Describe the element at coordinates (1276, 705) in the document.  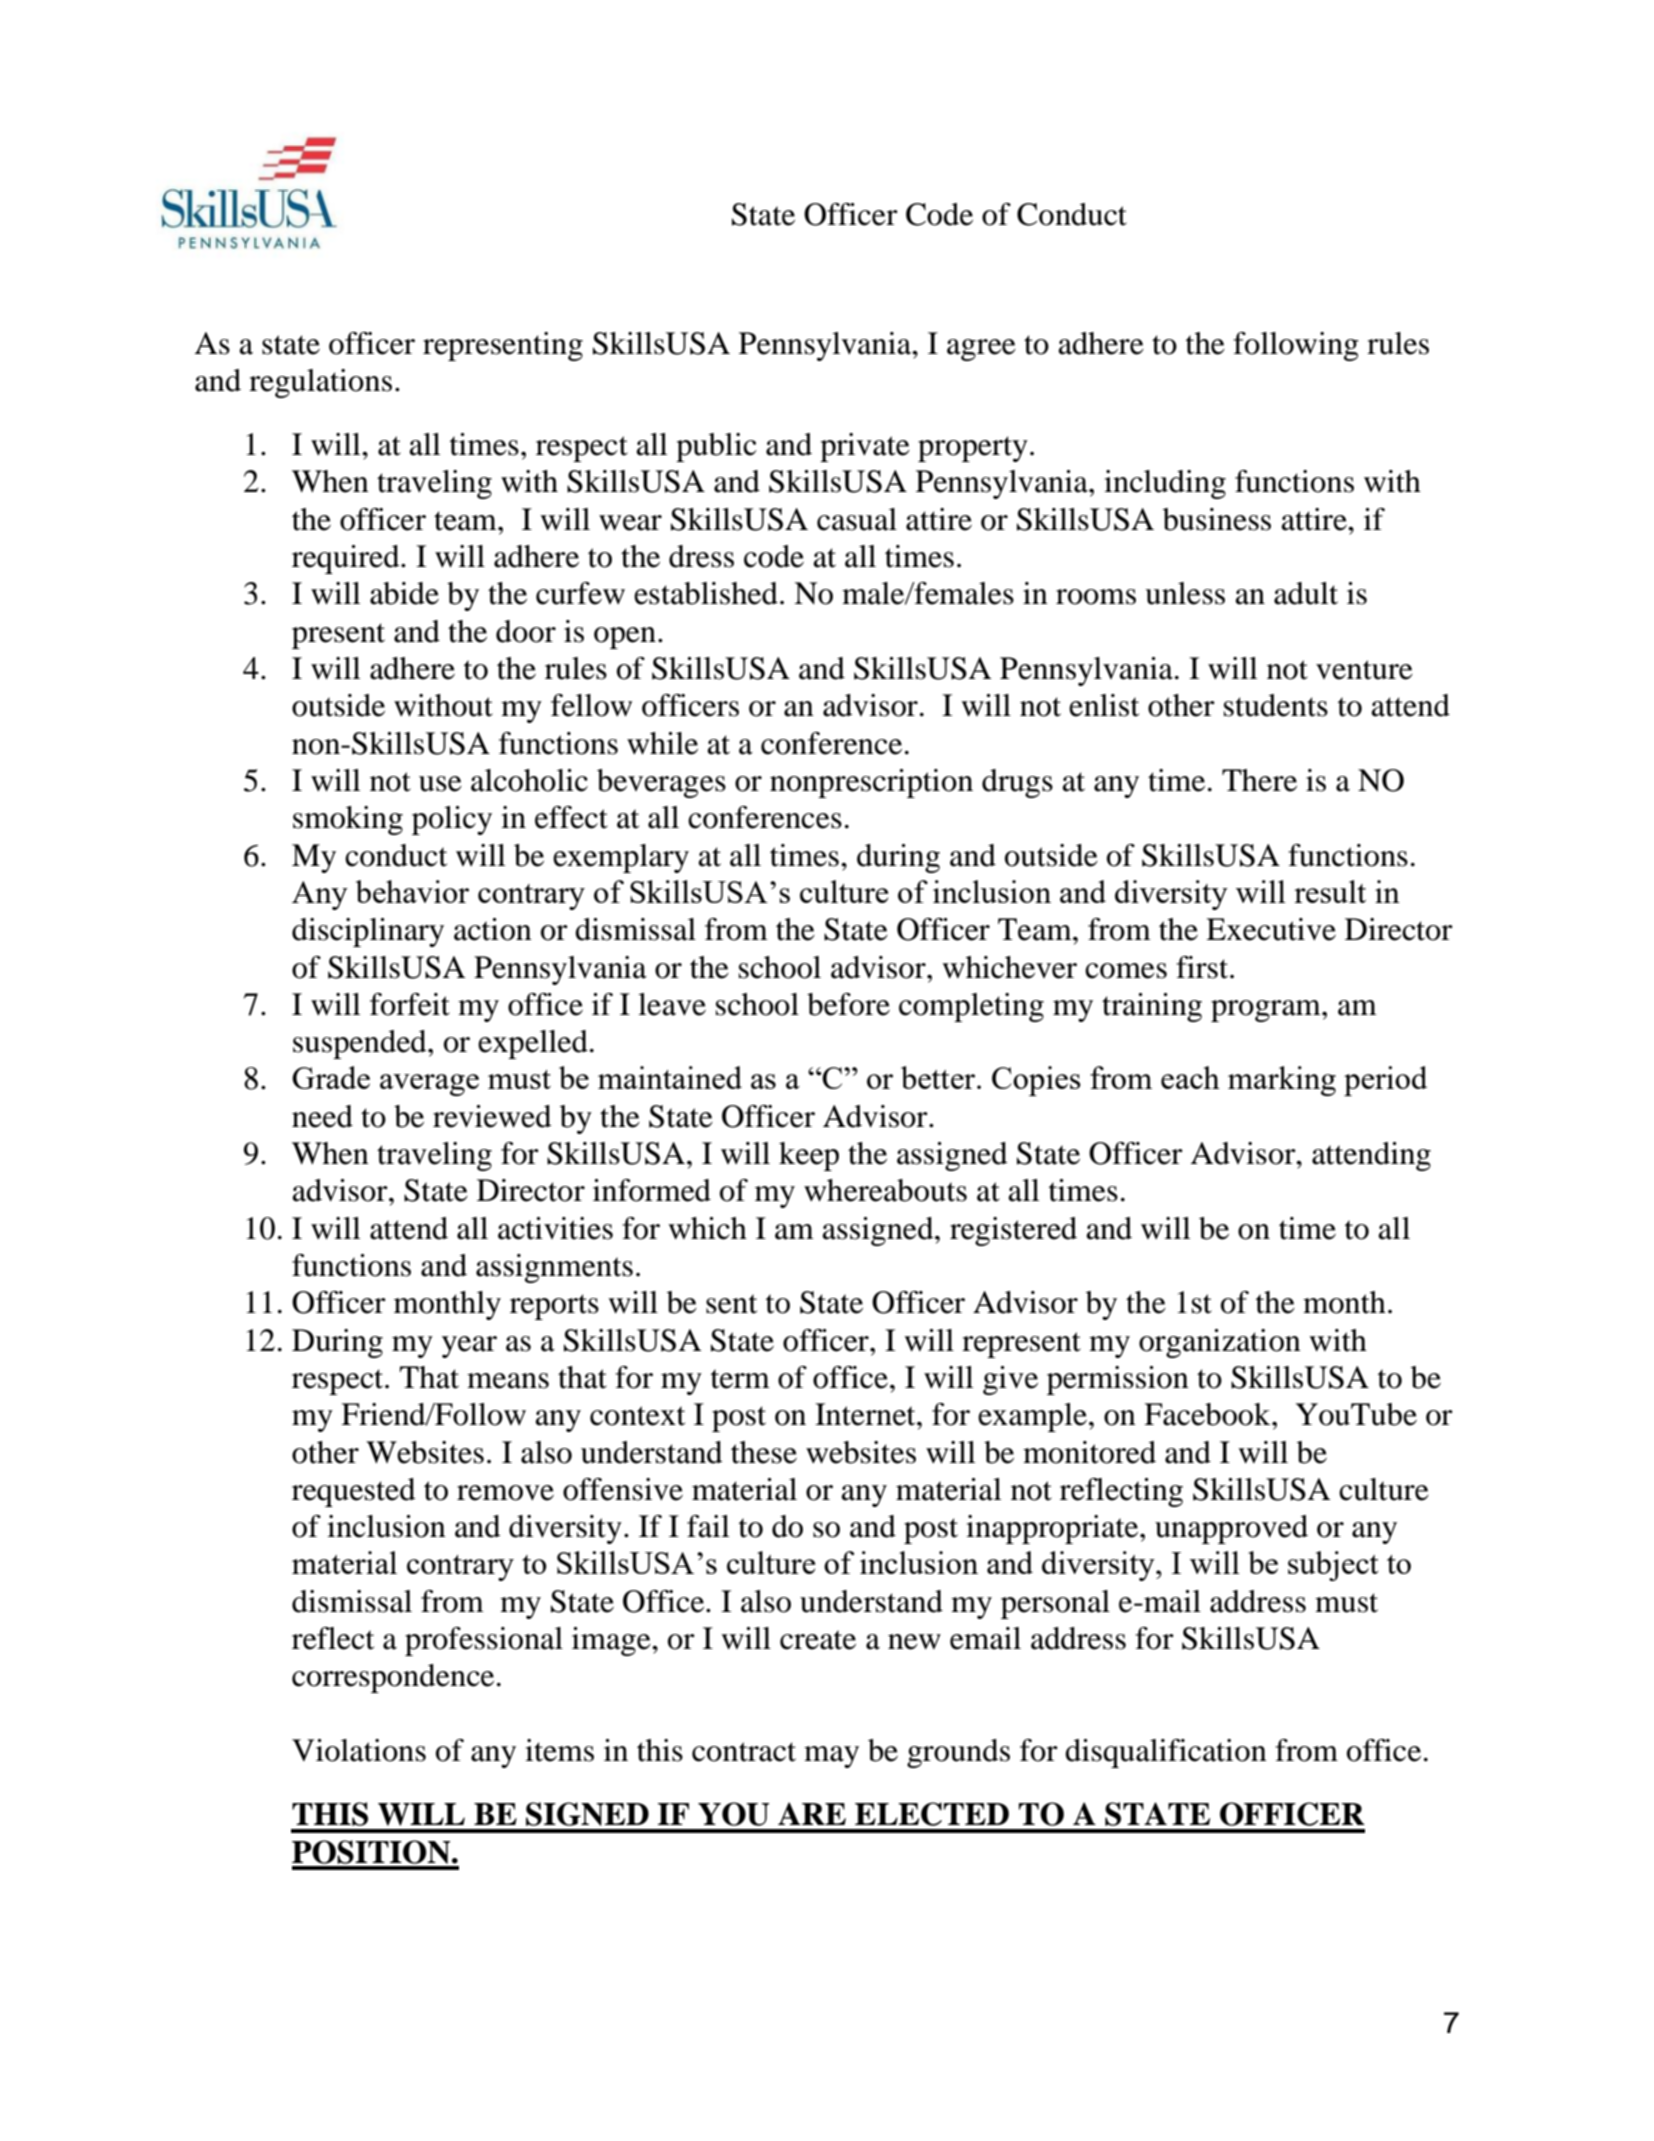
I see `students` at that location.
